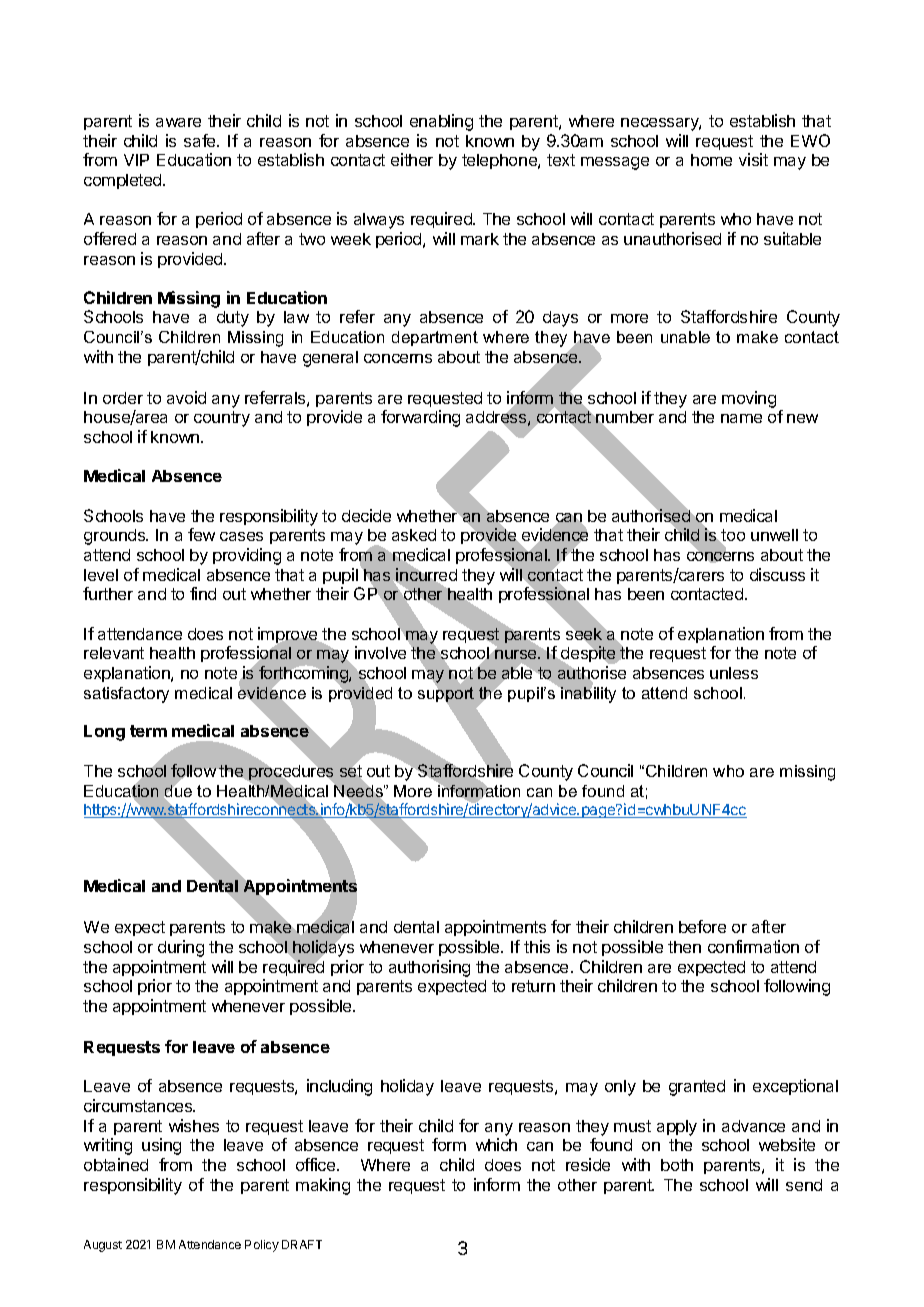 The image size is (924, 1307). What do you see at coordinates (201, 140) in the document?
I see `safe` at bounding box center [201, 140].
